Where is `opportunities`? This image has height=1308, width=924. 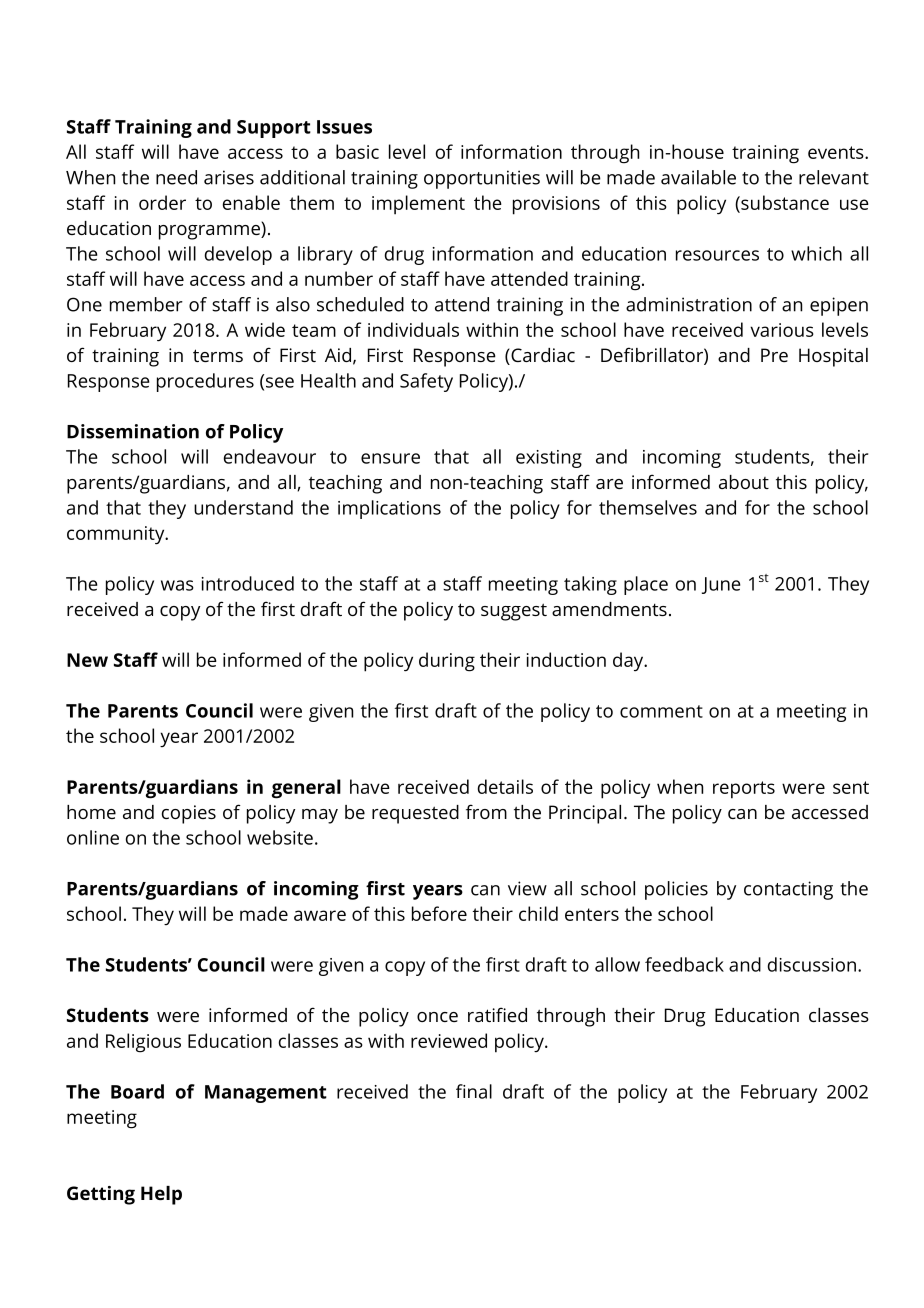 opportunities is located at coordinates (482, 179).
